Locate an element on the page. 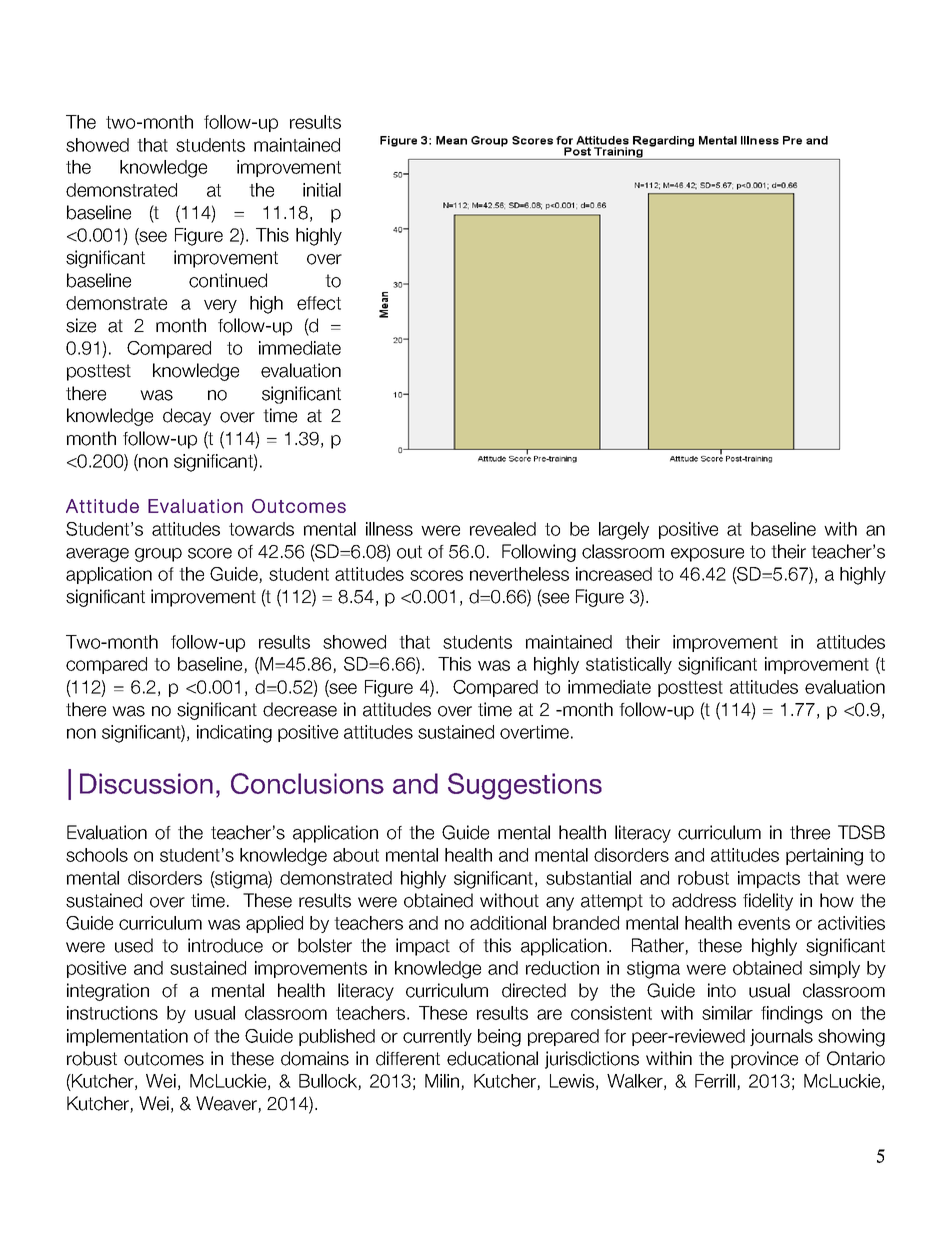  exposure is located at coordinates (707, 555).
